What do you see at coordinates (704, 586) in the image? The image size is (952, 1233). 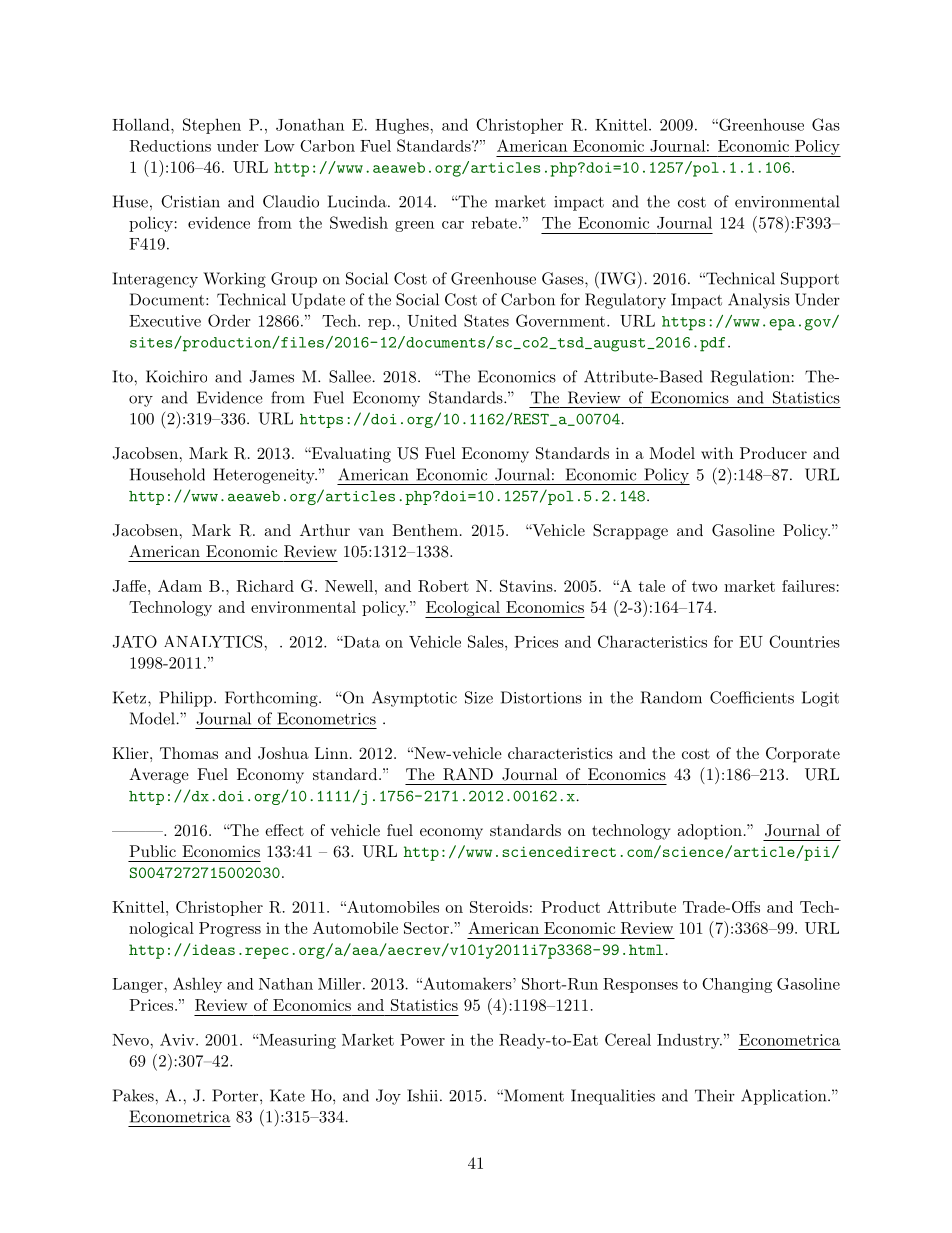 I see `two` at bounding box center [704, 586].
